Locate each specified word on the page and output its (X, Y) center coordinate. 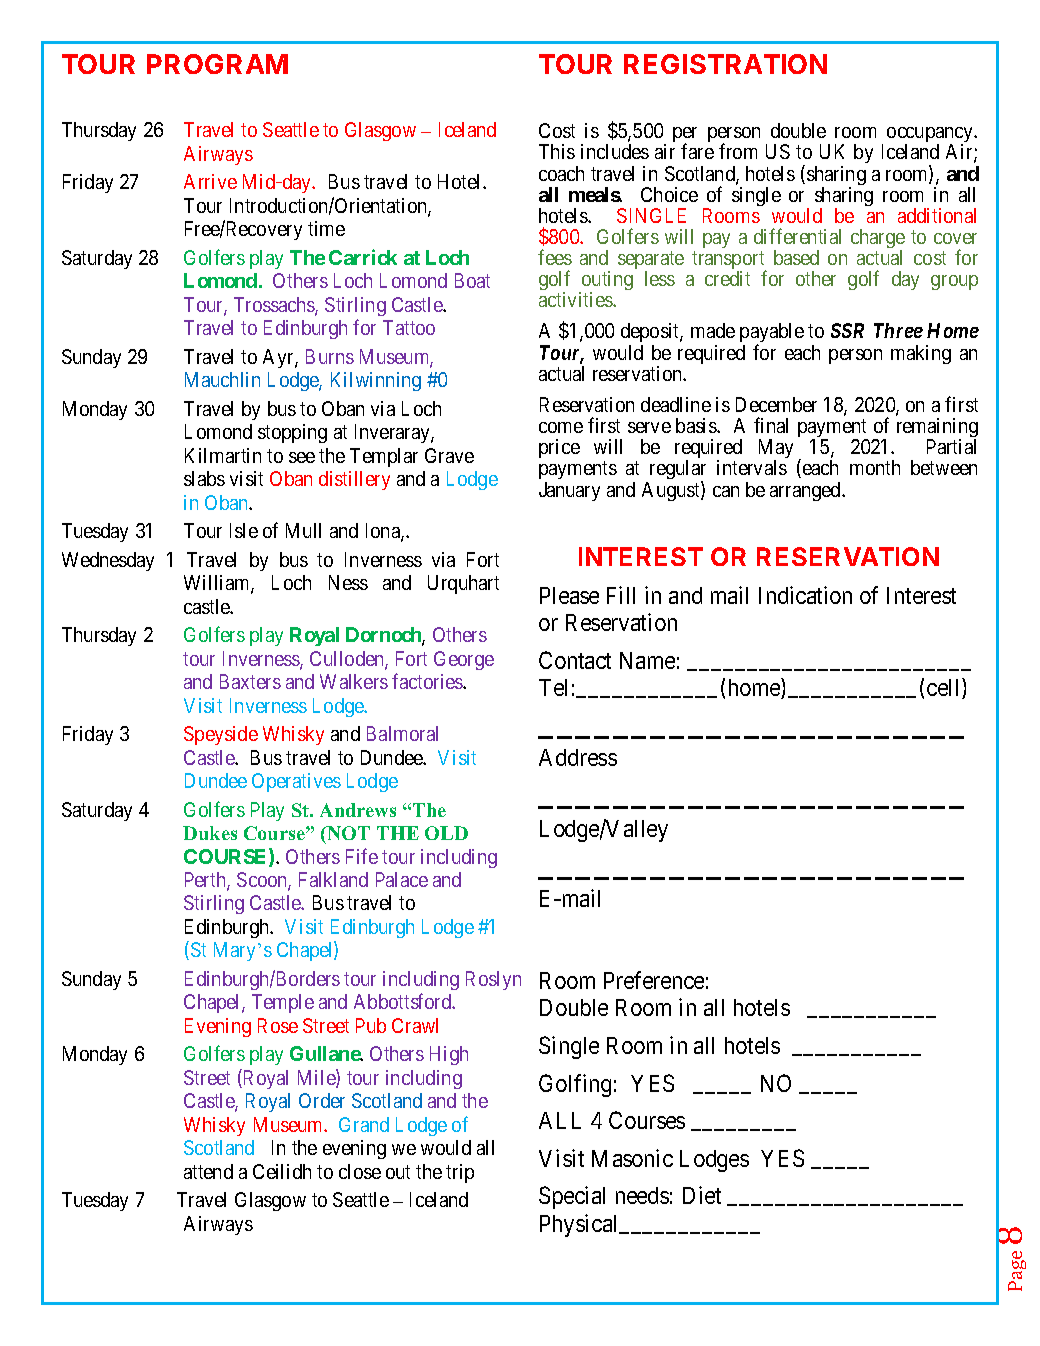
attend (208, 1171)
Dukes (210, 833)
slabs (204, 478)
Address (578, 757)
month (875, 467)
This (557, 151)
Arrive (210, 181)
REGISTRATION (725, 64)
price (559, 448)
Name (647, 660)
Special (572, 1197)
